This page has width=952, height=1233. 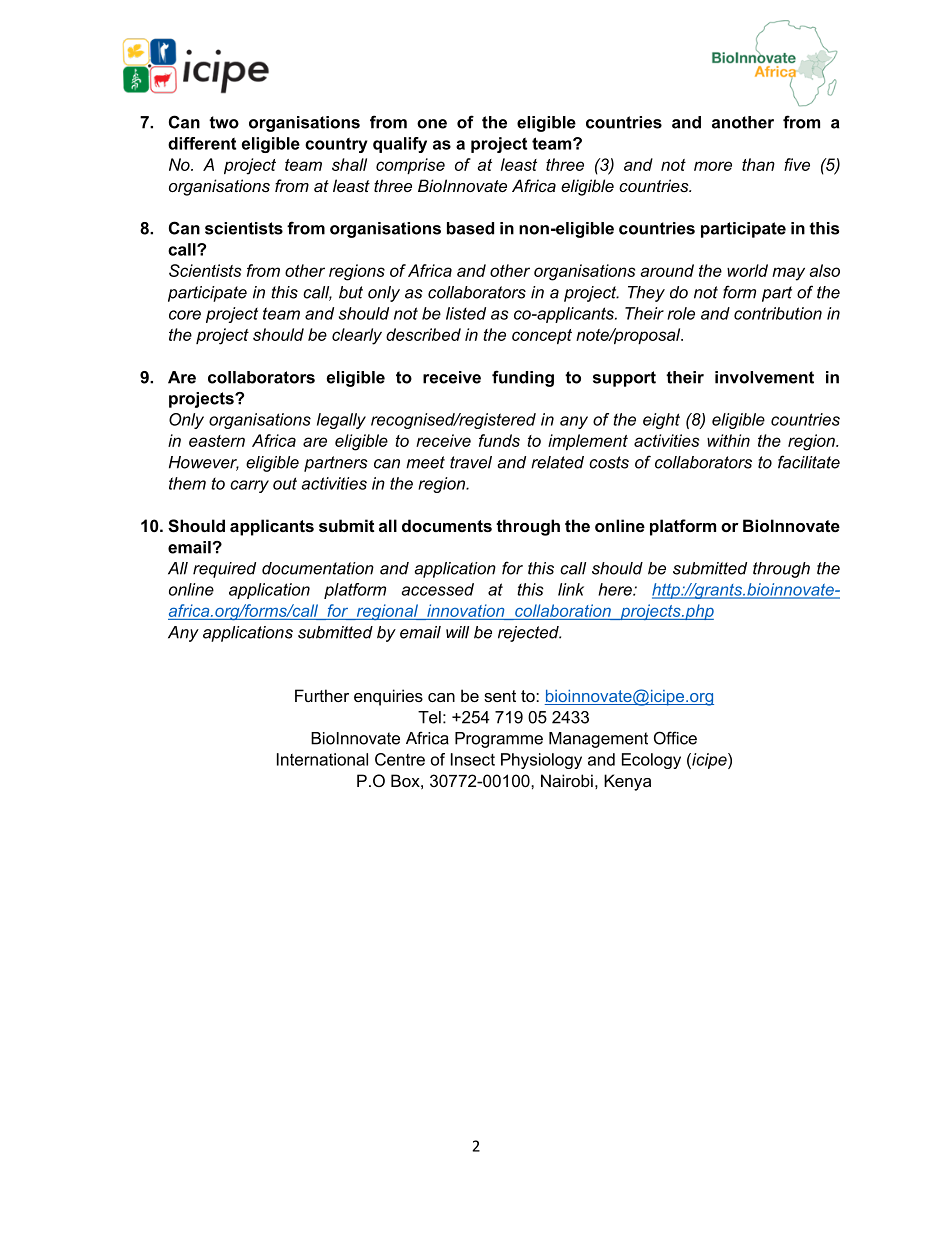 I want to click on listed, so click(x=466, y=313).
